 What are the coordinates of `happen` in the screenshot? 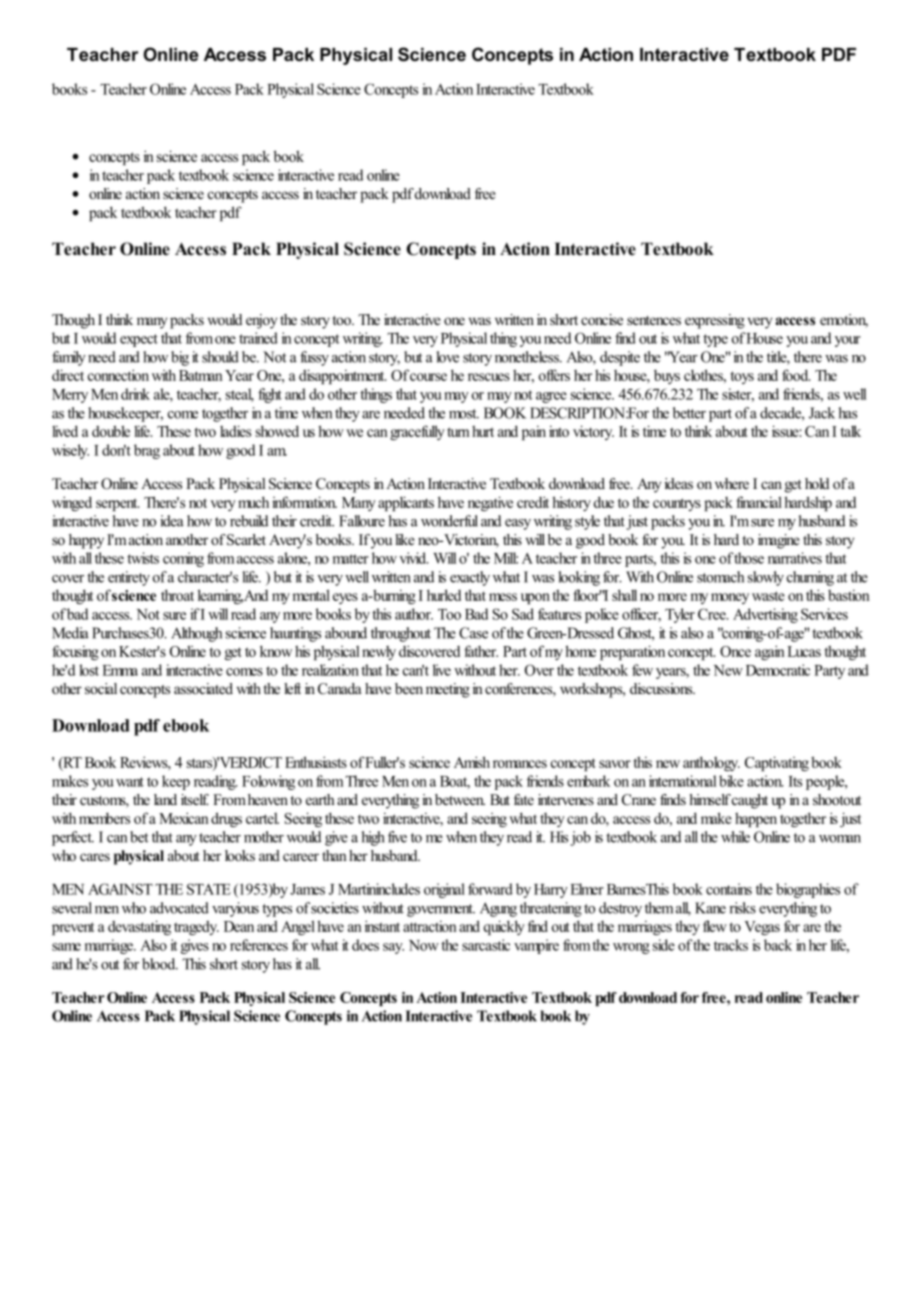 It's located at (756, 819).
